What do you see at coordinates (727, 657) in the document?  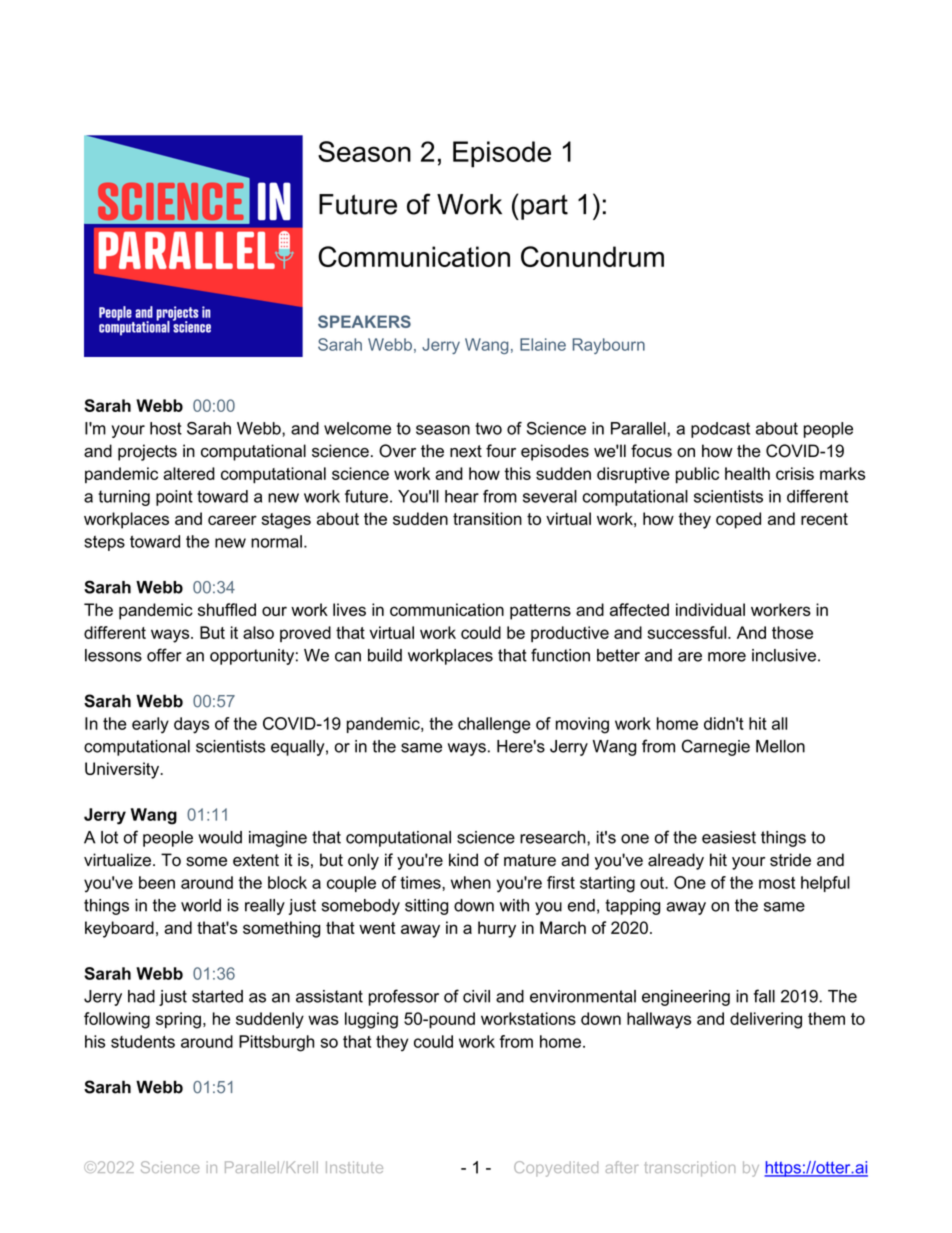 I see `more` at bounding box center [727, 657].
